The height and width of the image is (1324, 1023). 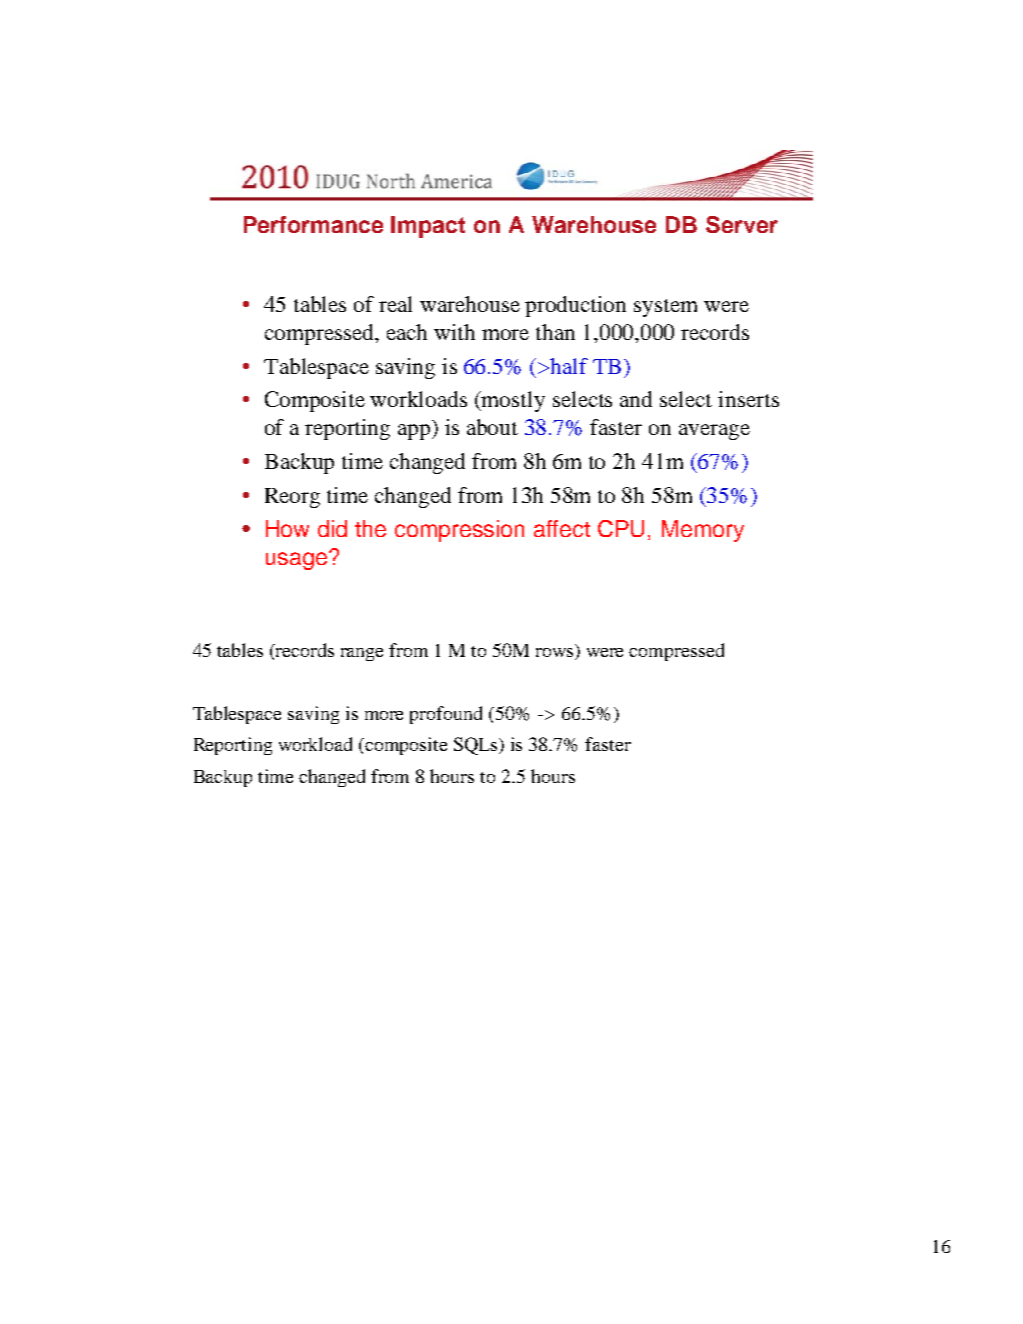 What do you see at coordinates (492, 427) in the image?
I see `about` at bounding box center [492, 427].
